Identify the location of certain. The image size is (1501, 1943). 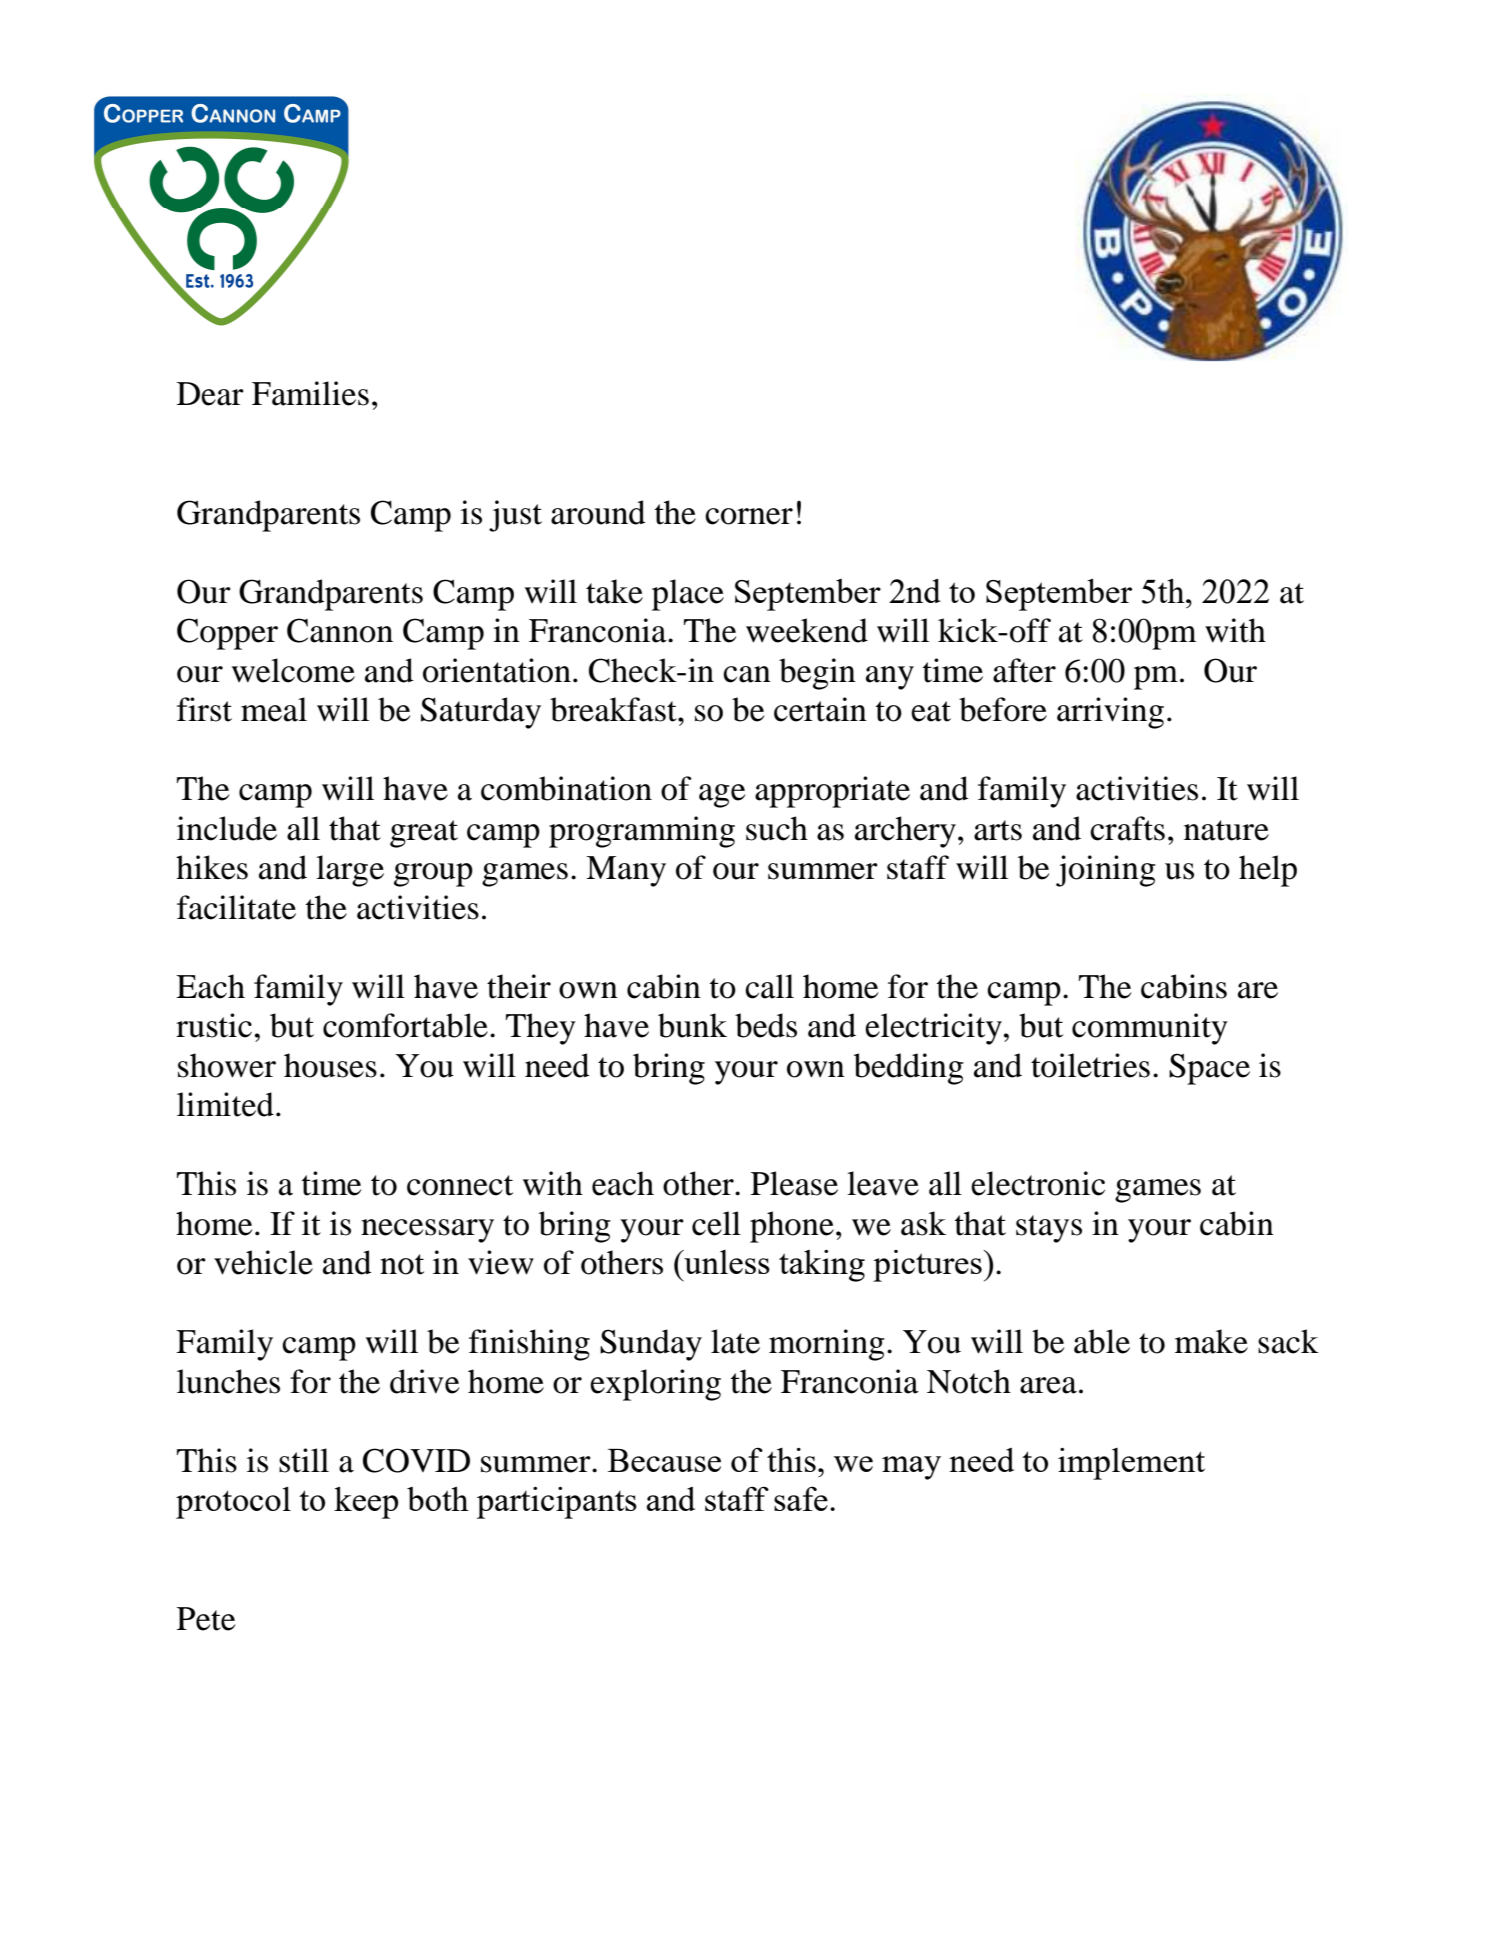
(820, 709).
